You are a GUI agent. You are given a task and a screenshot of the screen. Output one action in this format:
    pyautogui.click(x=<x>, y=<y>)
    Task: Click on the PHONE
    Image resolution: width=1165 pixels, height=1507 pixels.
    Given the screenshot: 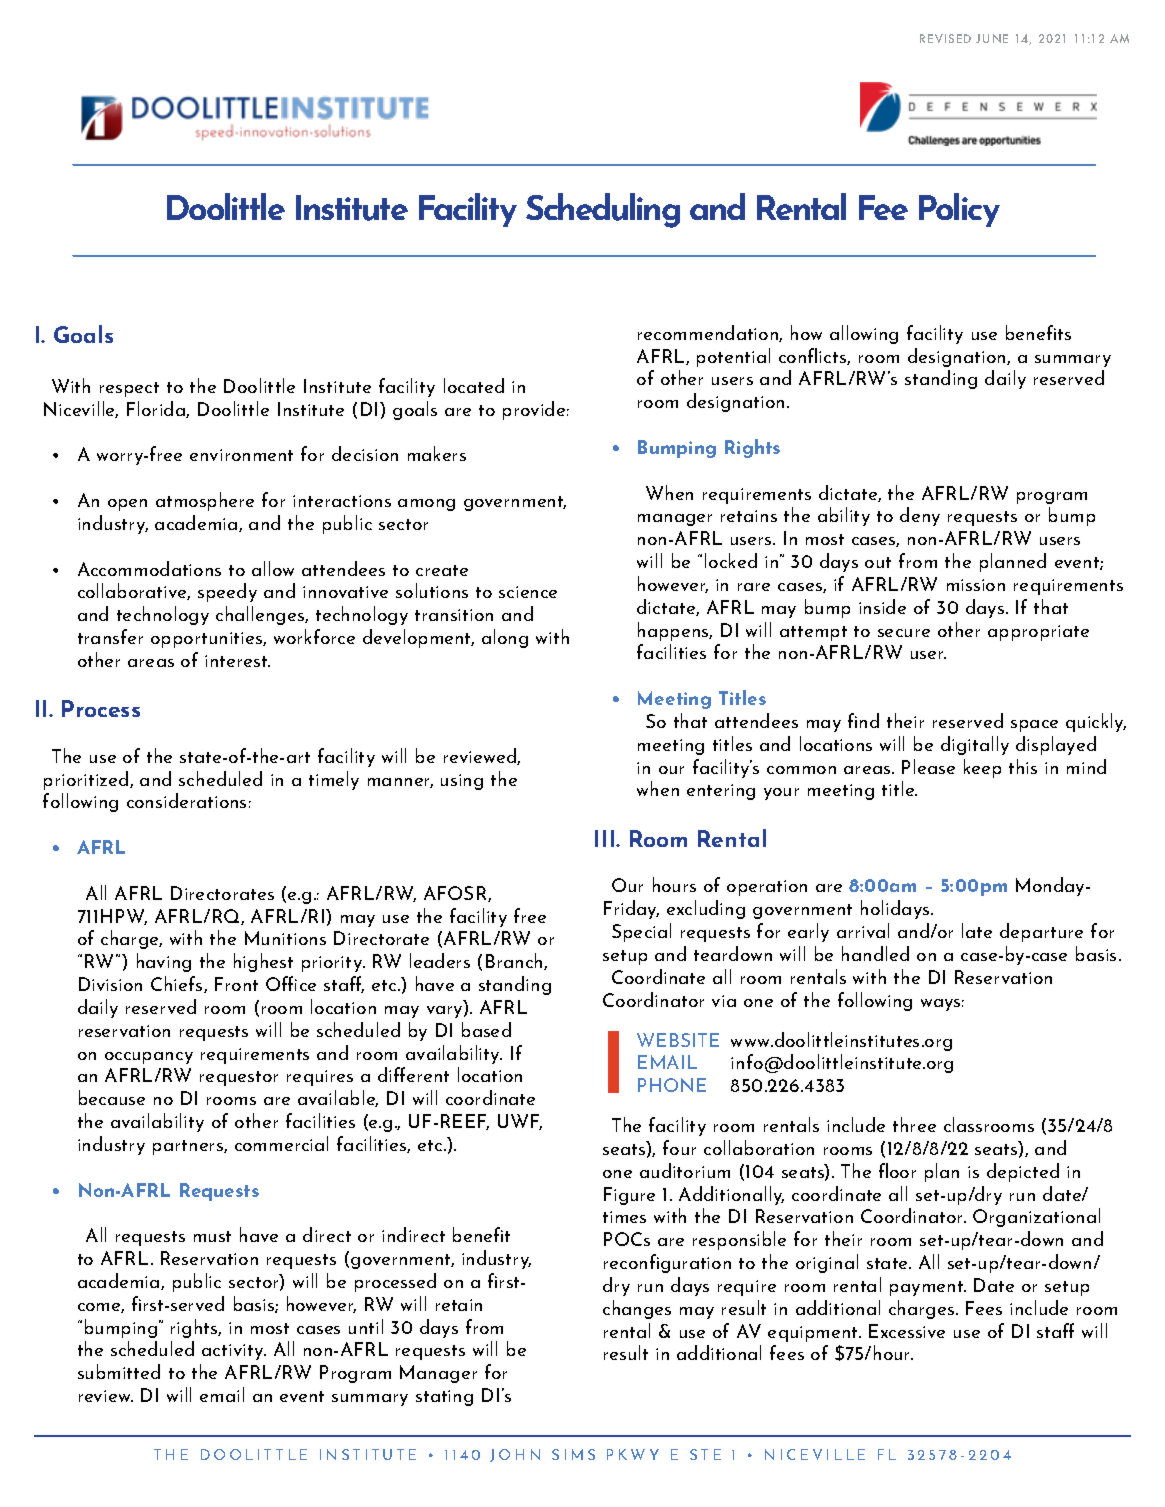 What is the action you would take?
    pyautogui.click(x=672, y=1085)
